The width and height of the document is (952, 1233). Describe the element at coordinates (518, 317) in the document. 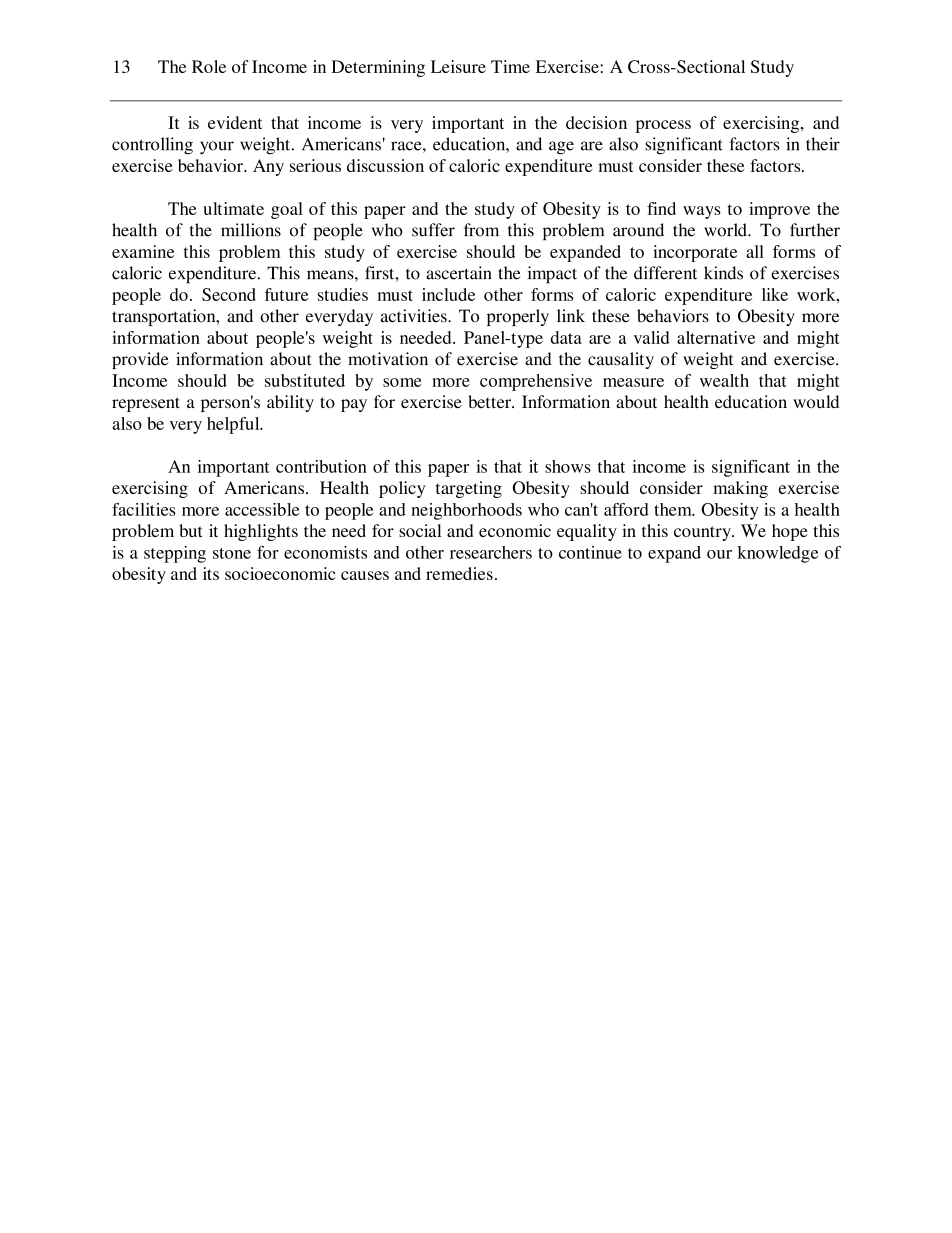

I see `properly` at that location.
